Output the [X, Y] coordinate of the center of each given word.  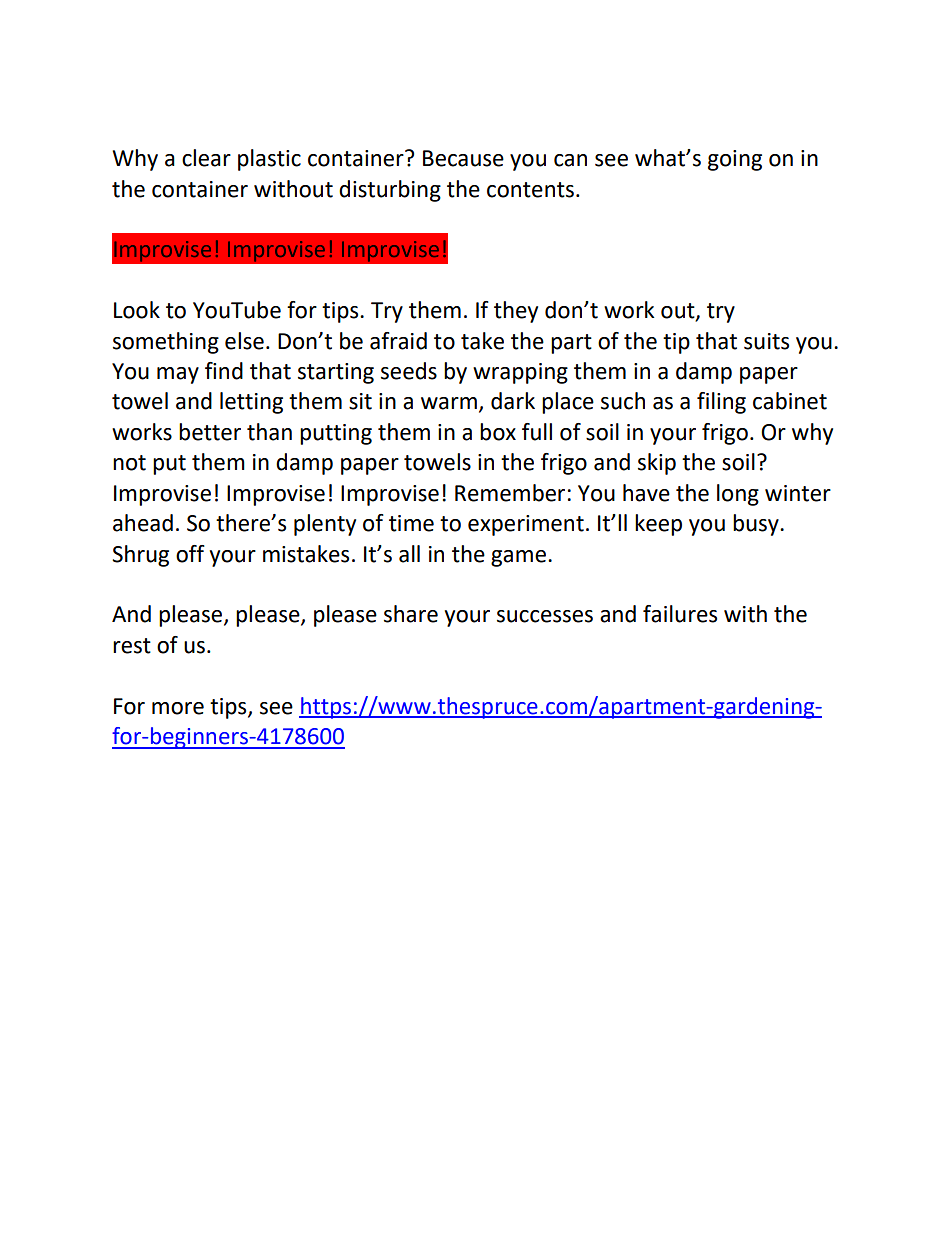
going [735, 160]
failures [680, 614]
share [411, 614]
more [178, 708]
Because [463, 158]
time [411, 523]
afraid [398, 341]
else [244, 341]
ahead [143, 523]
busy [757, 525]
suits [766, 341]
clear [206, 158]
